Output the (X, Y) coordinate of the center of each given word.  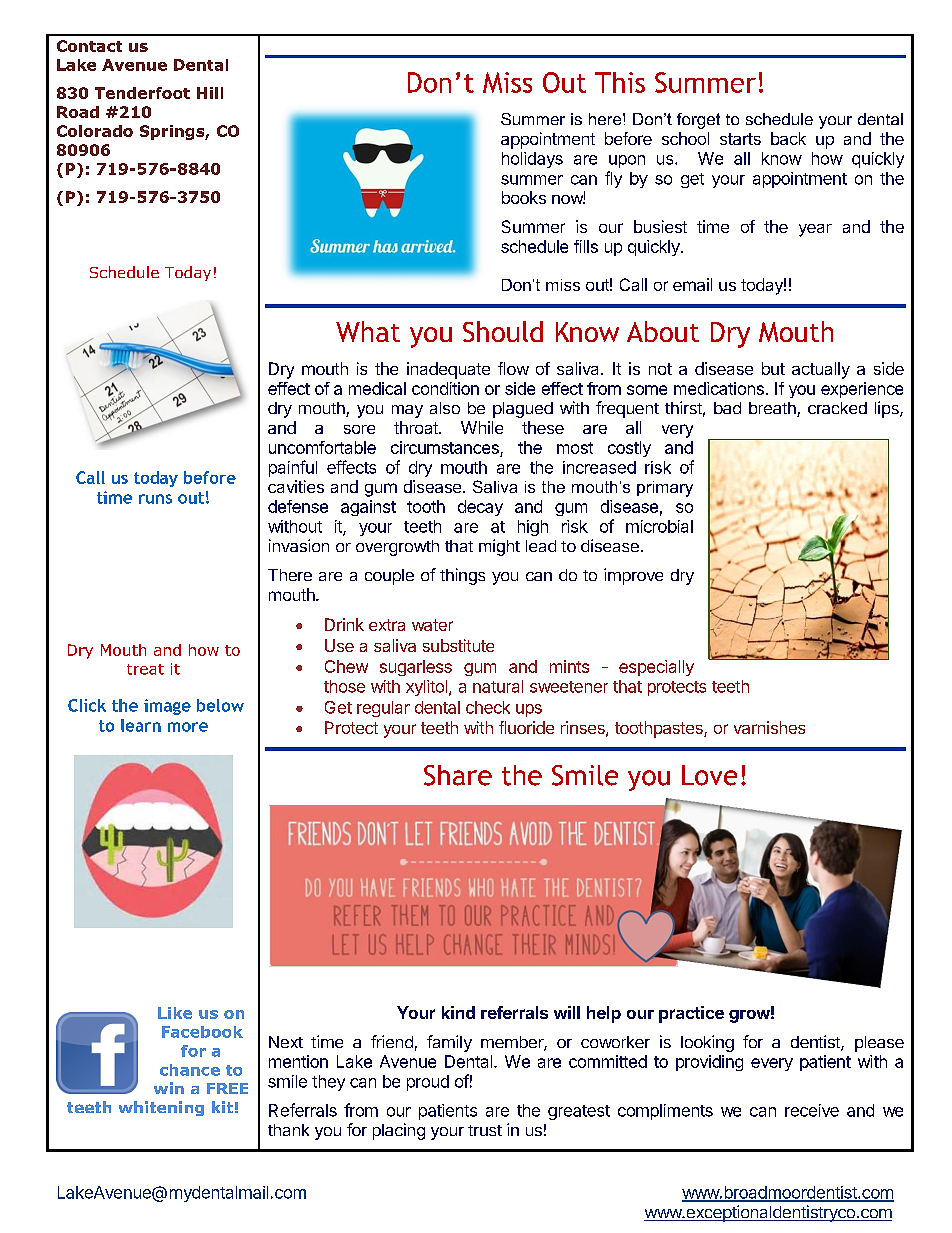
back (788, 138)
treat (145, 669)
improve (633, 576)
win (169, 1088)
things (462, 576)
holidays (532, 160)
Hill (210, 93)
